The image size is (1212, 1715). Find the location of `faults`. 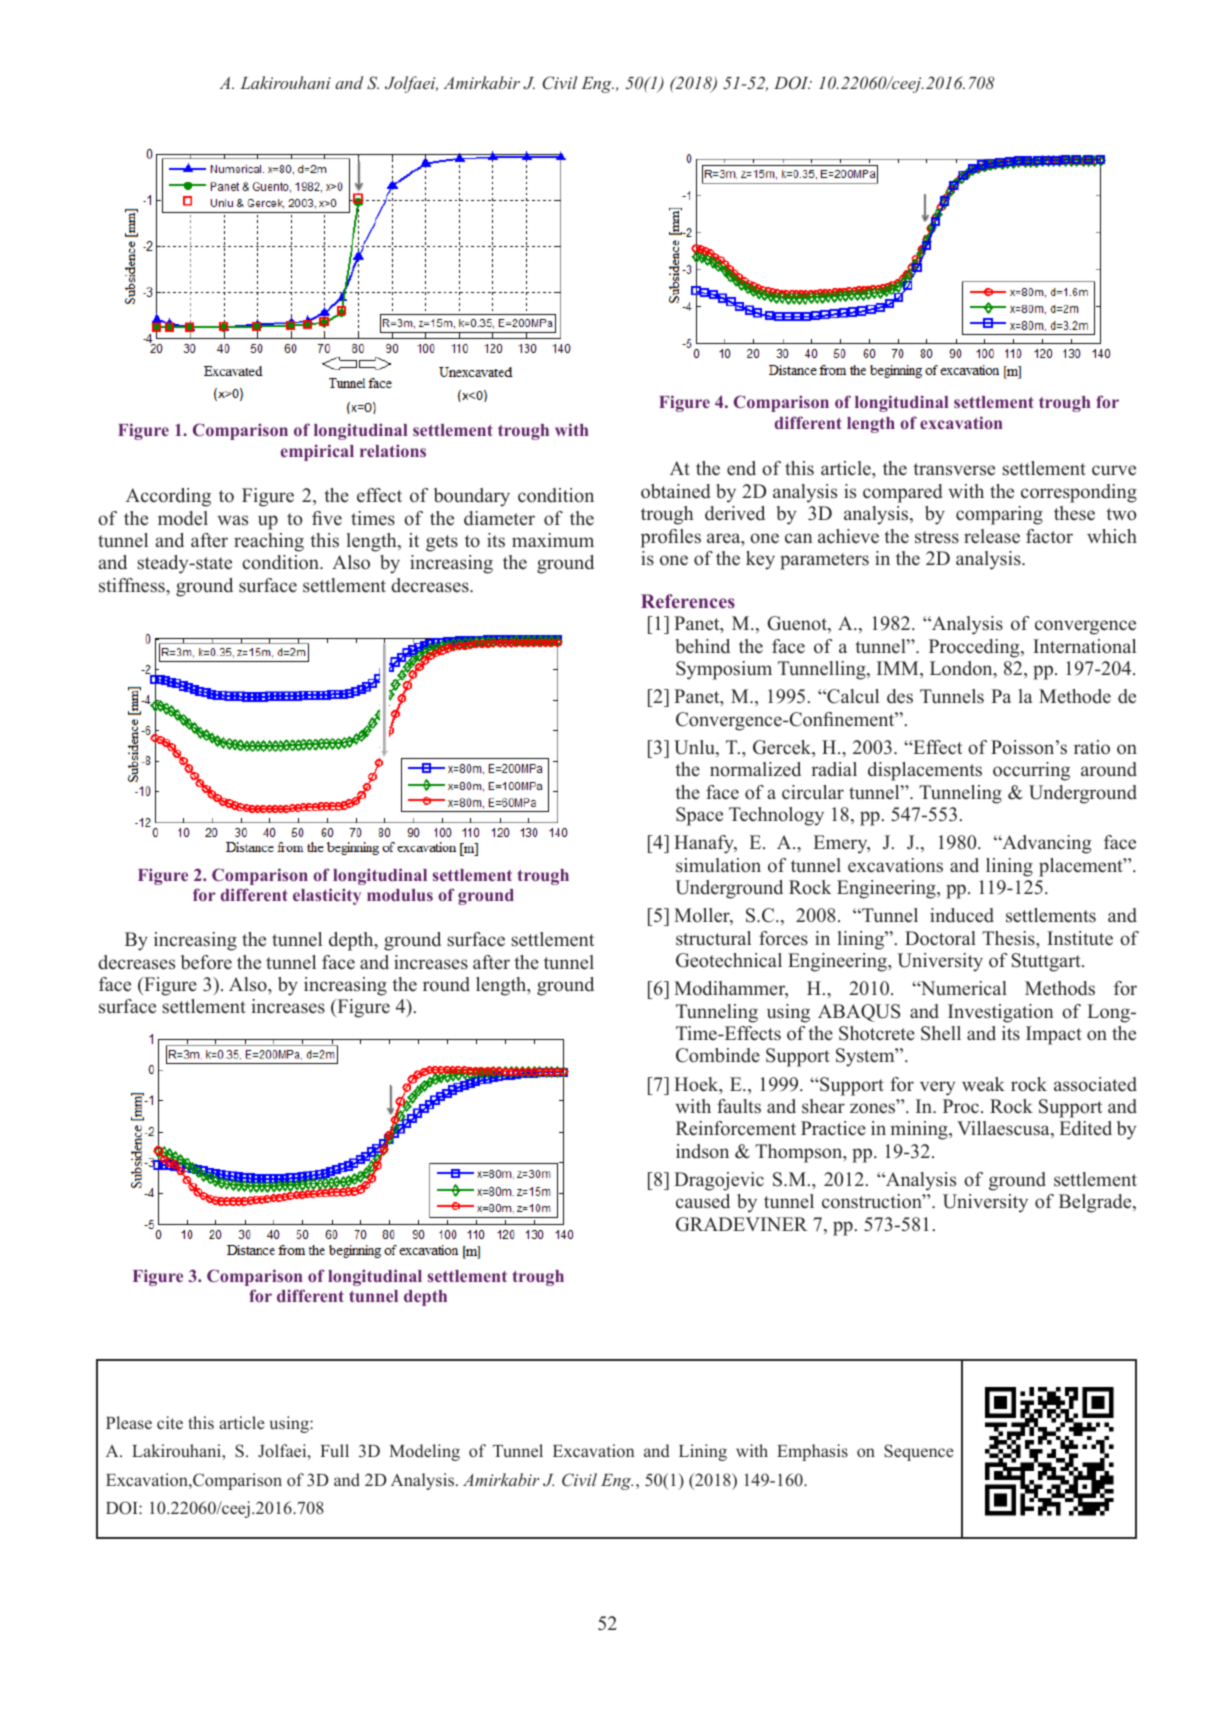

faults is located at coordinates (739, 1106).
